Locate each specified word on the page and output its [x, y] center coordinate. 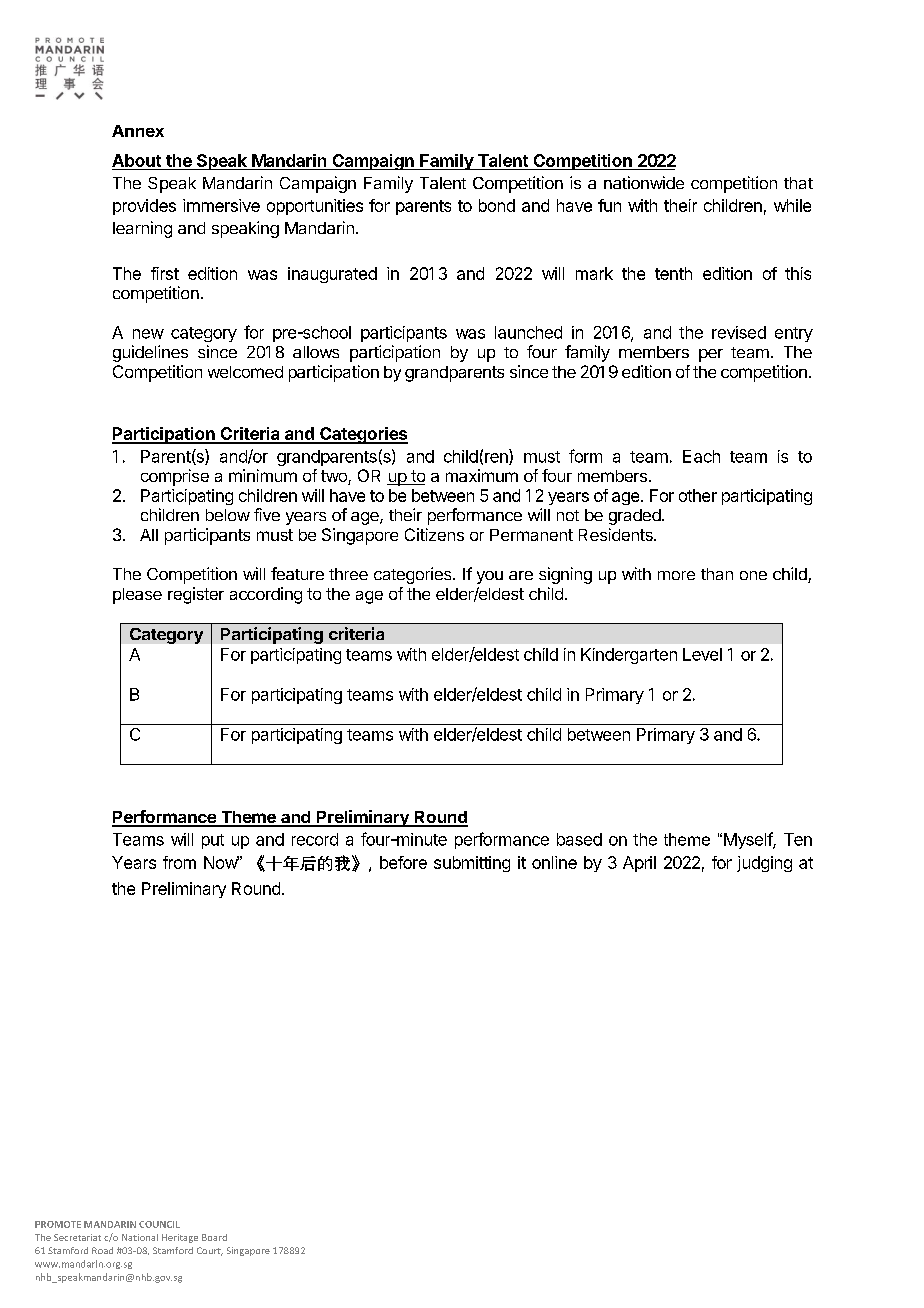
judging [764, 864]
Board [214, 1237]
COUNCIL [159, 1224]
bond [497, 205]
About [136, 160]
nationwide [644, 182]
